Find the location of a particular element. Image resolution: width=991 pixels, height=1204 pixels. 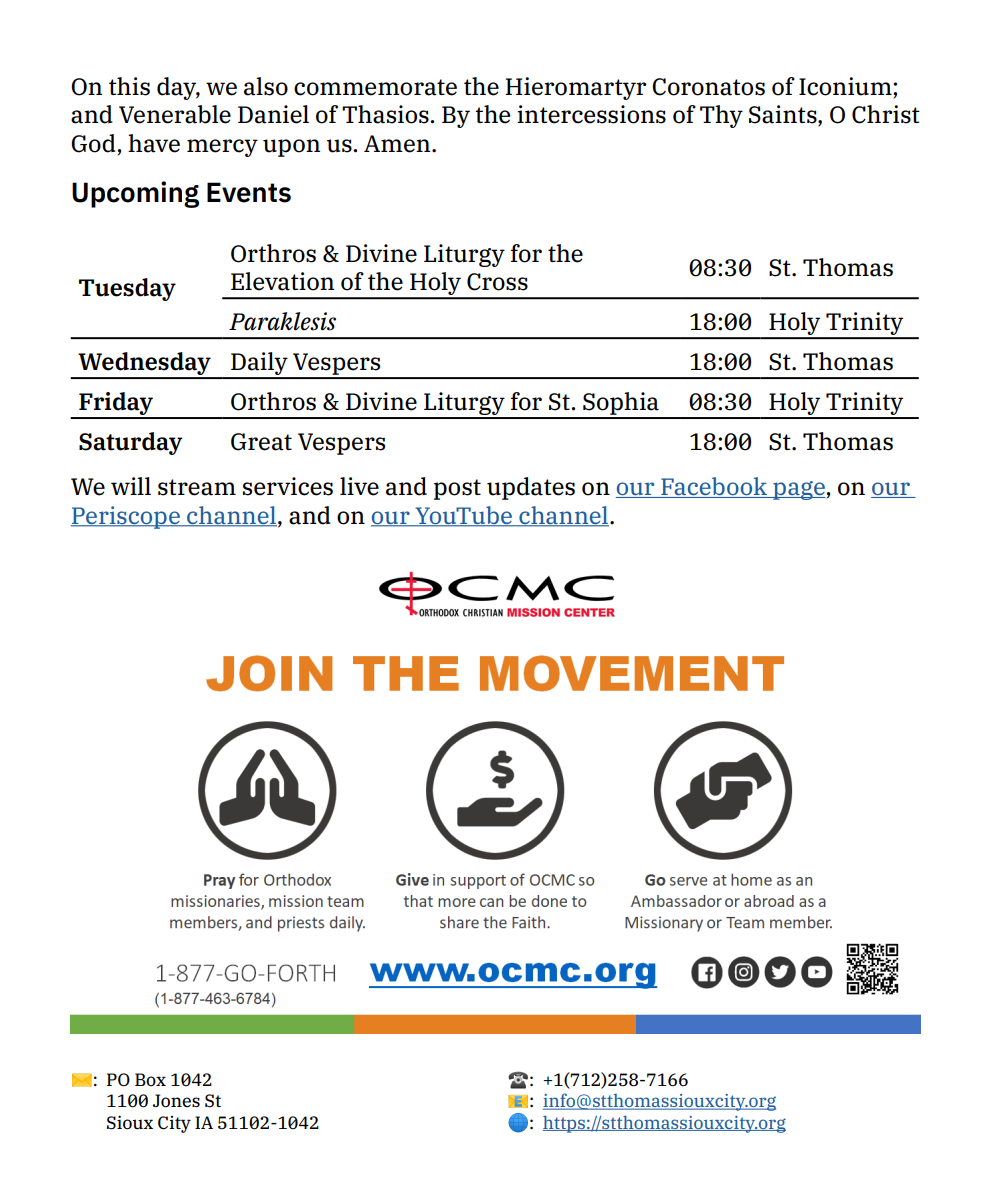

page is located at coordinates (798, 490).
